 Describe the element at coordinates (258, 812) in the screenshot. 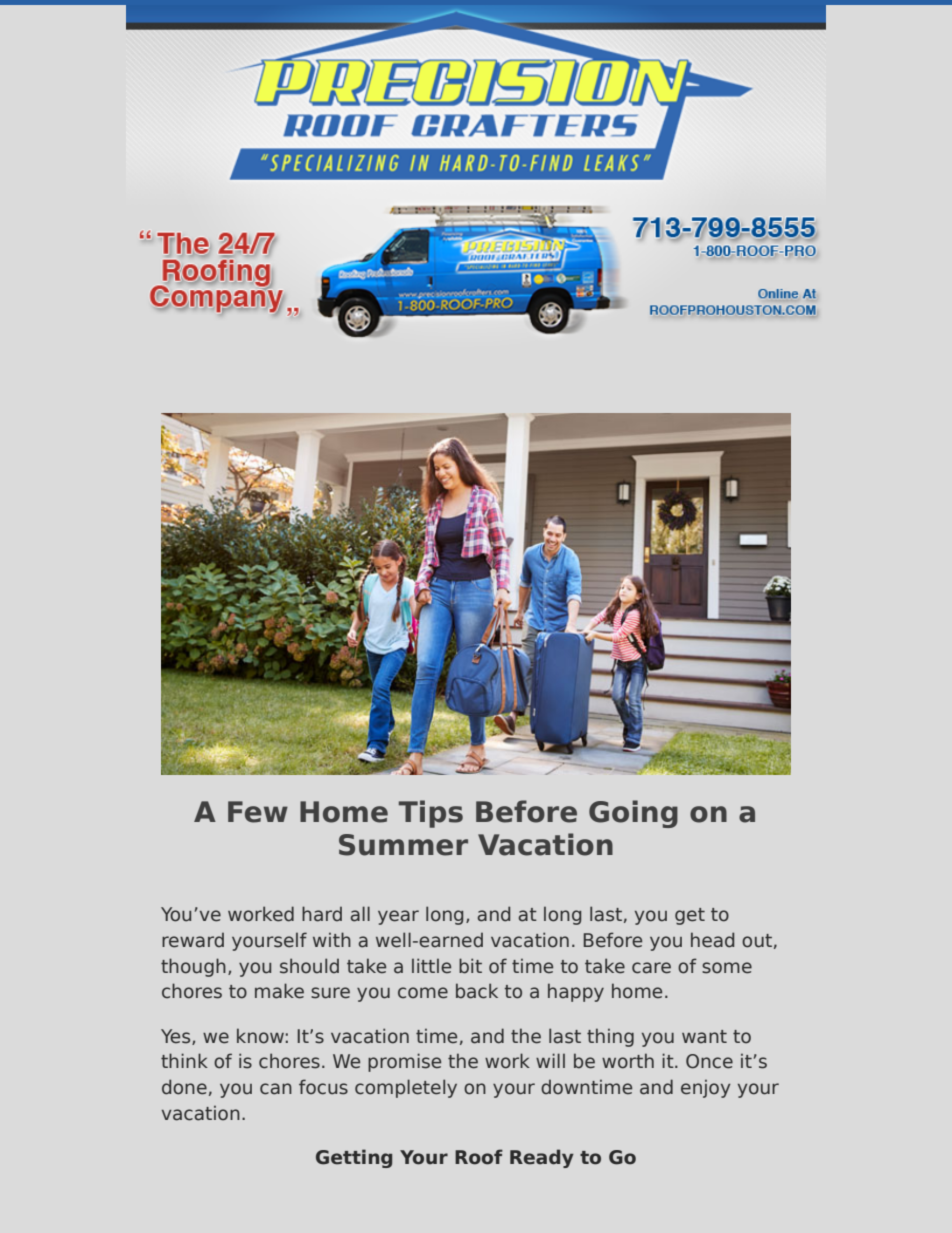

I see `Few` at that location.
